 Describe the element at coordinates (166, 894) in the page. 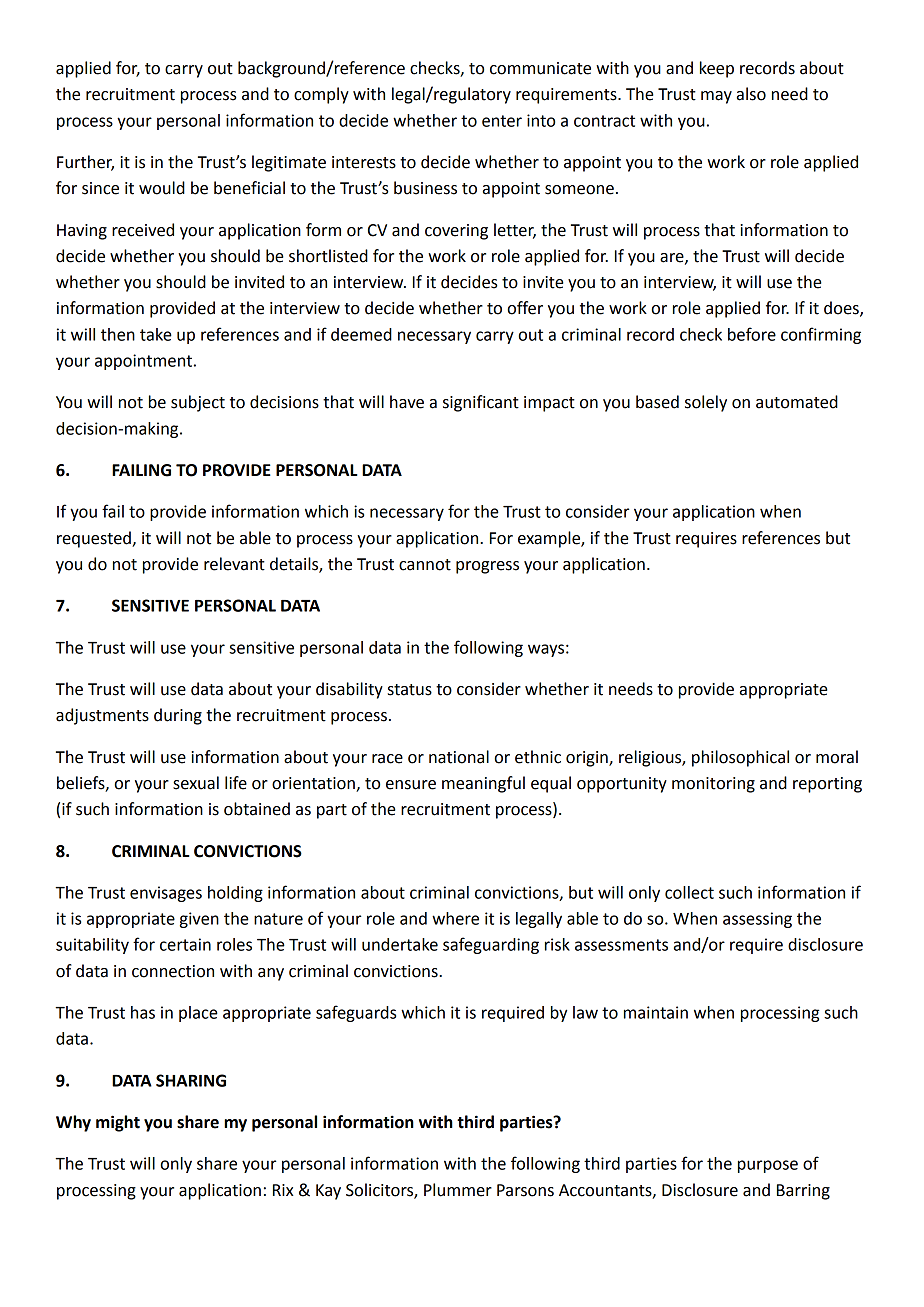

I see `envisages` at that location.
